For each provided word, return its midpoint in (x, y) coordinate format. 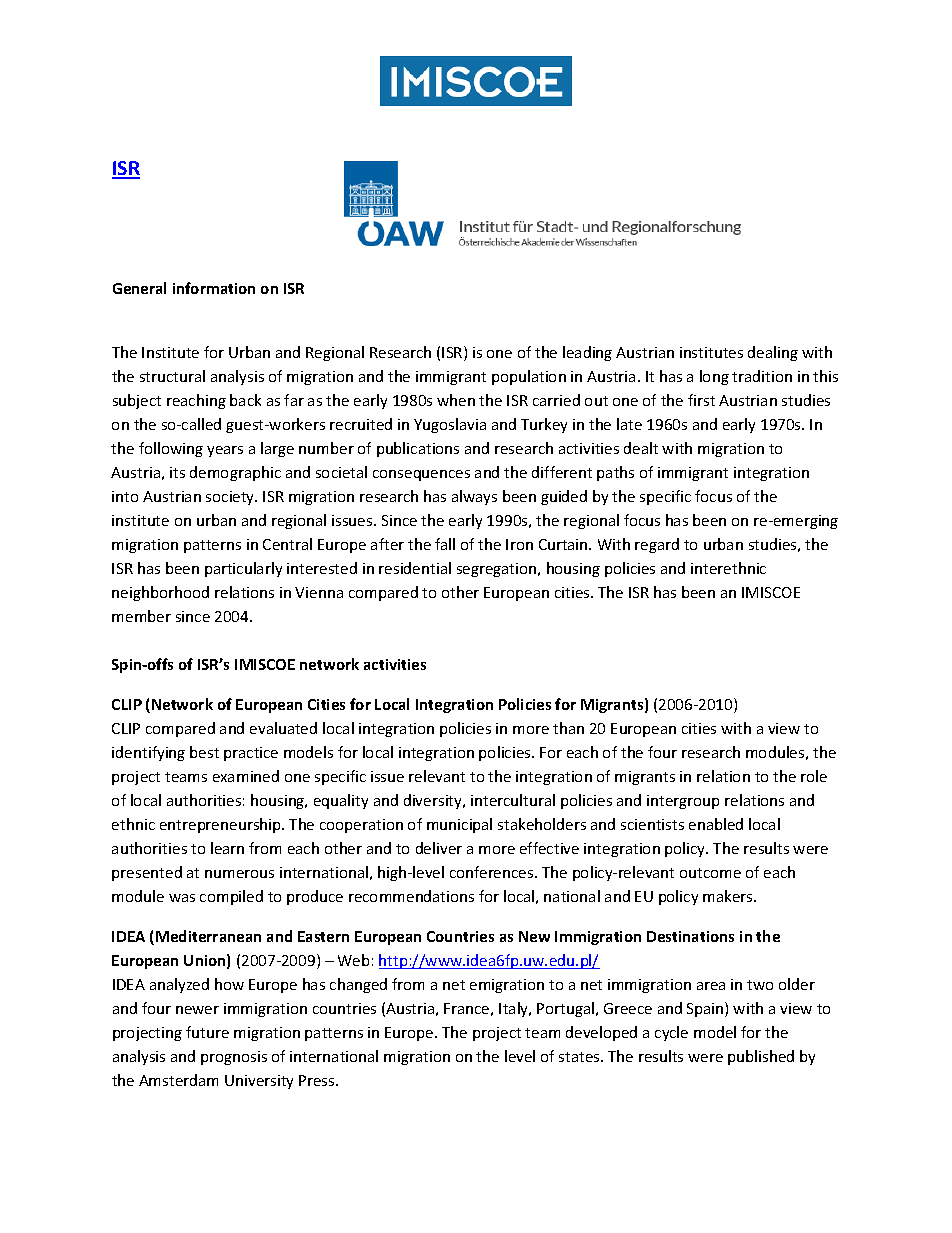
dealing (773, 353)
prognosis (234, 1058)
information (214, 288)
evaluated (283, 728)
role (814, 776)
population (529, 377)
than (568, 728)
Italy (515, 1009)
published (761, 1057)
